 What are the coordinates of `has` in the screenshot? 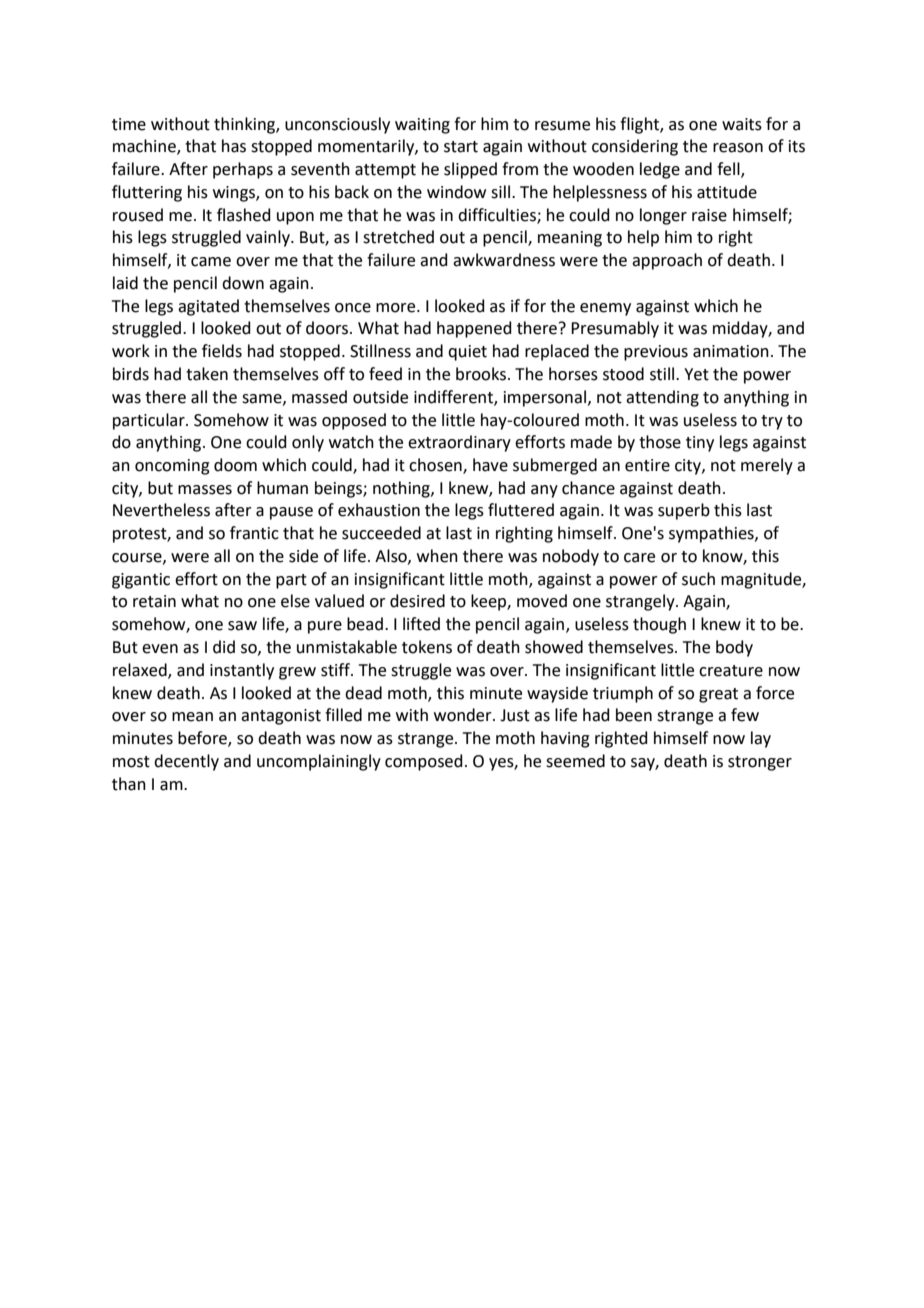 It's located at (234, 146).
